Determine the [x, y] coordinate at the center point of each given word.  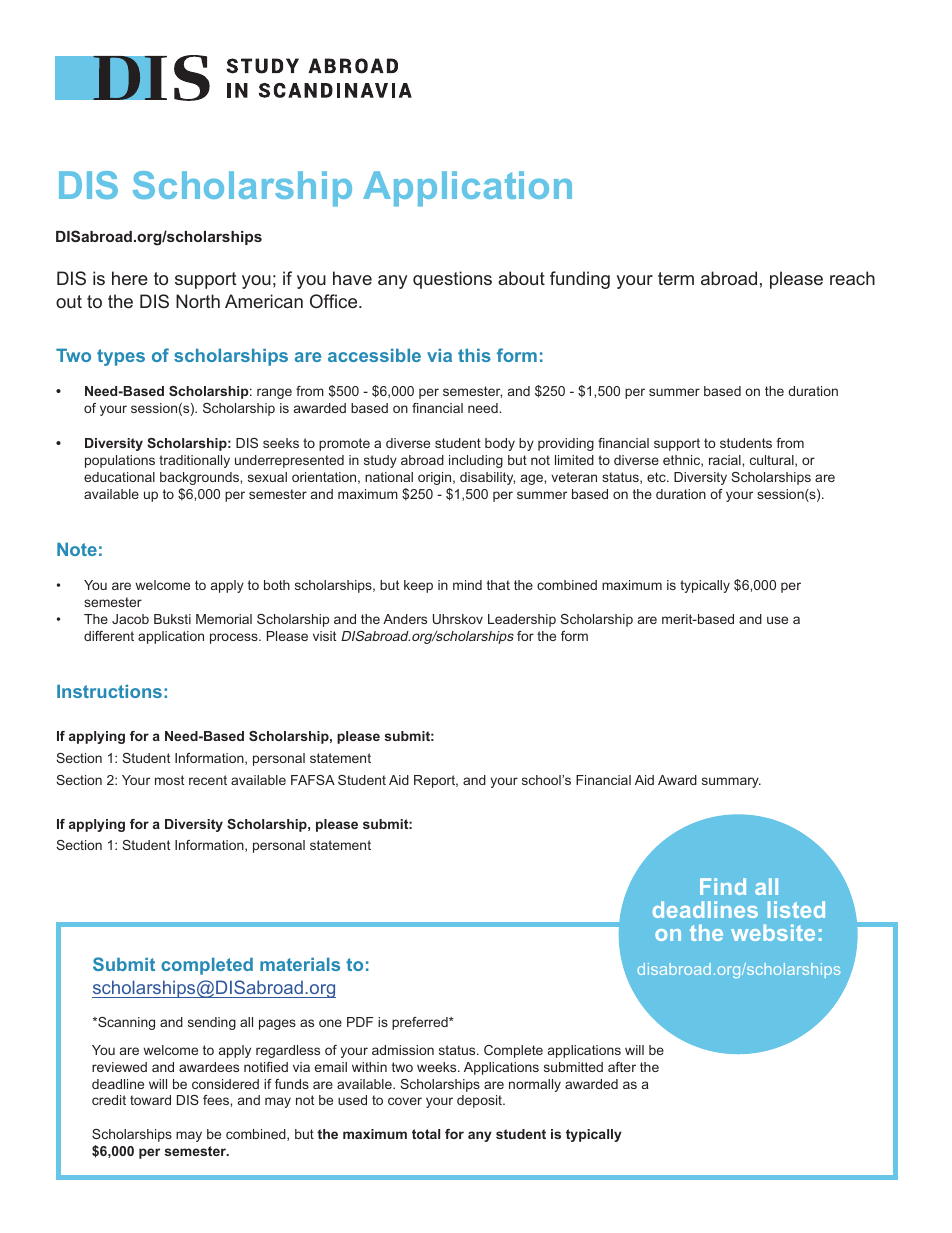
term [676, 278]
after [622, 1067]
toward [150, 1100]
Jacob [130, 619]
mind [467, 585]
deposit [480, 1101]
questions [452, 280]
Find [723, 886]
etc [657, 477]
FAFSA [313, 780]
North [198, 301]
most [169, 780]
